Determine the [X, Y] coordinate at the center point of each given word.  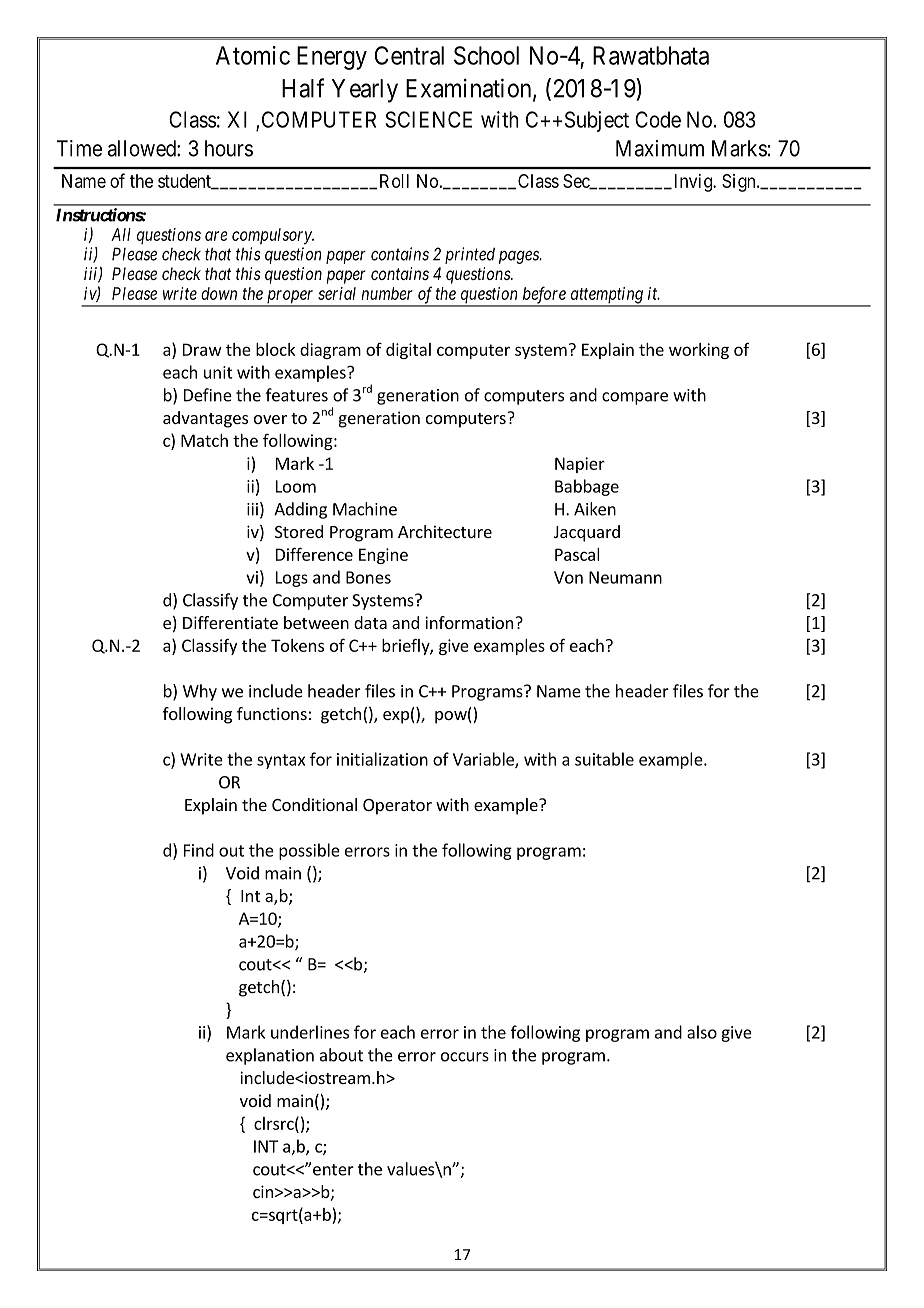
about [341, 1055]
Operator [397, 807]
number [387, 293]
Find [199, 850]
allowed [143, 148]
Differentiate [230, 622]
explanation [270, 1056]
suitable [604, 759]
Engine [383, 556]
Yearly [365, 91]
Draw [202, 349]
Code [658, 119]
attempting [606, 296]
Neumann [625, 577]
